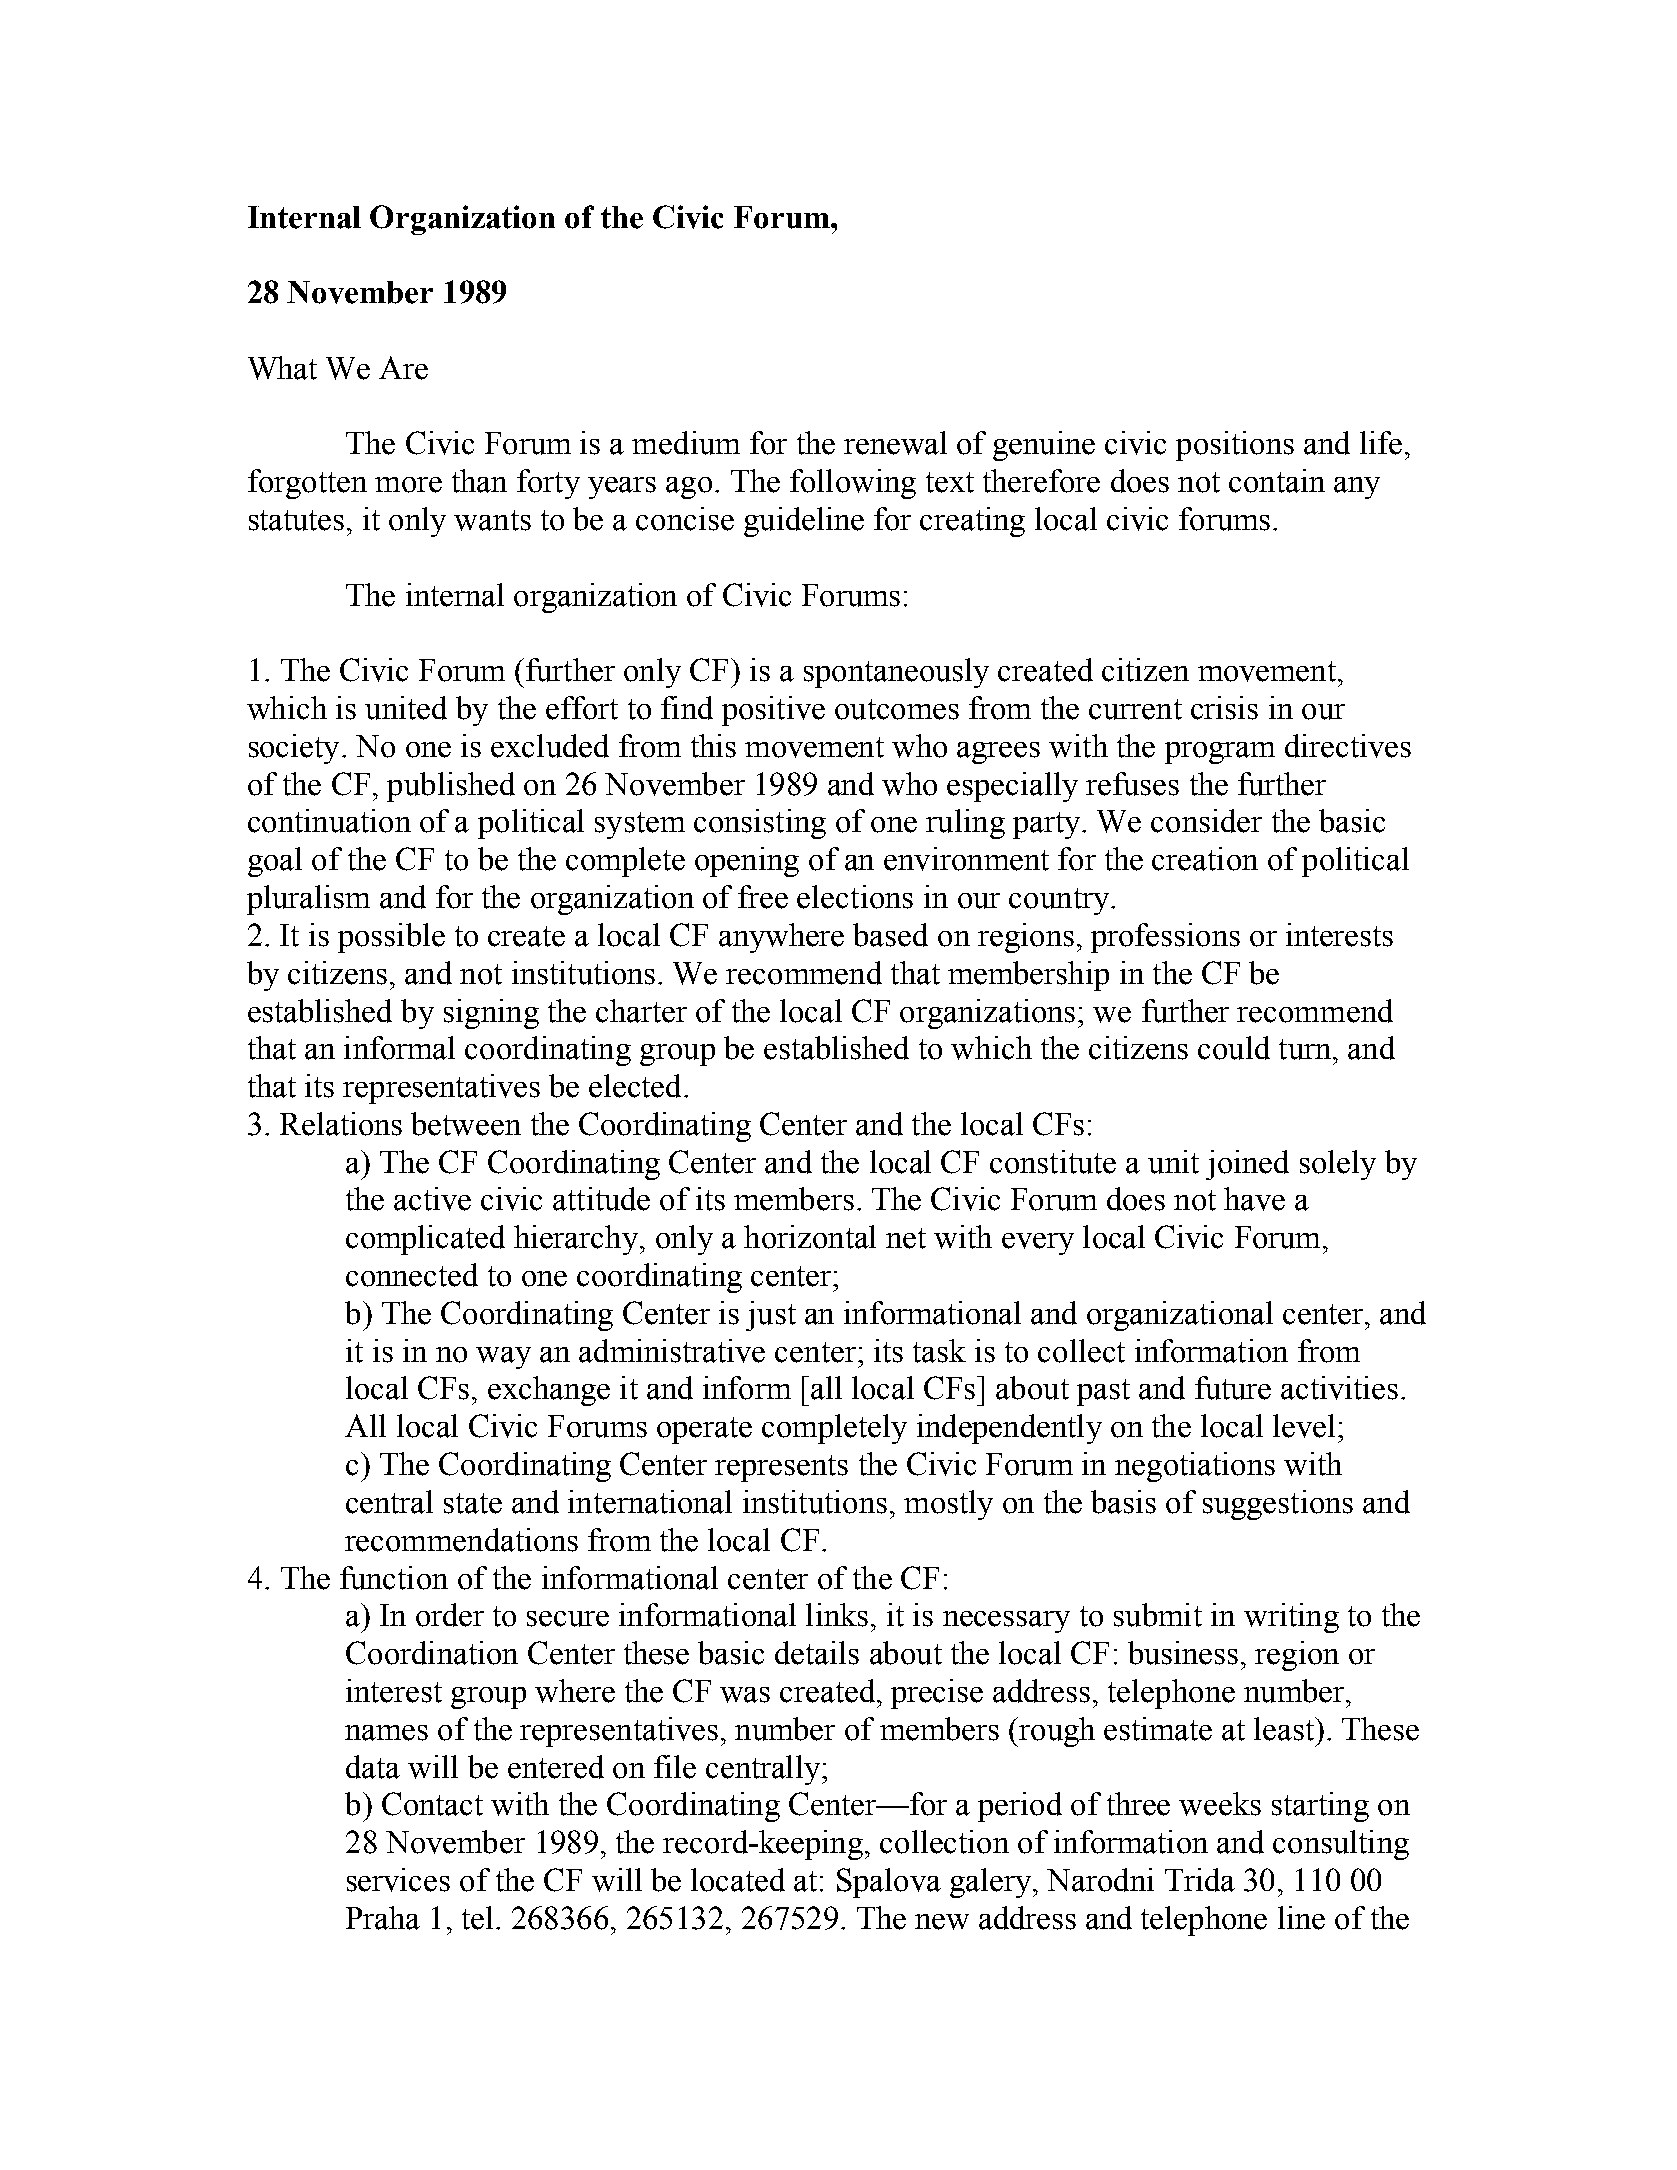 The width and height of the screenshot is (1677, 2170). What do you see at coordinates (1247, 1165) in the screenshot?
I see `joined` at bounding box center [1247, 1165].
